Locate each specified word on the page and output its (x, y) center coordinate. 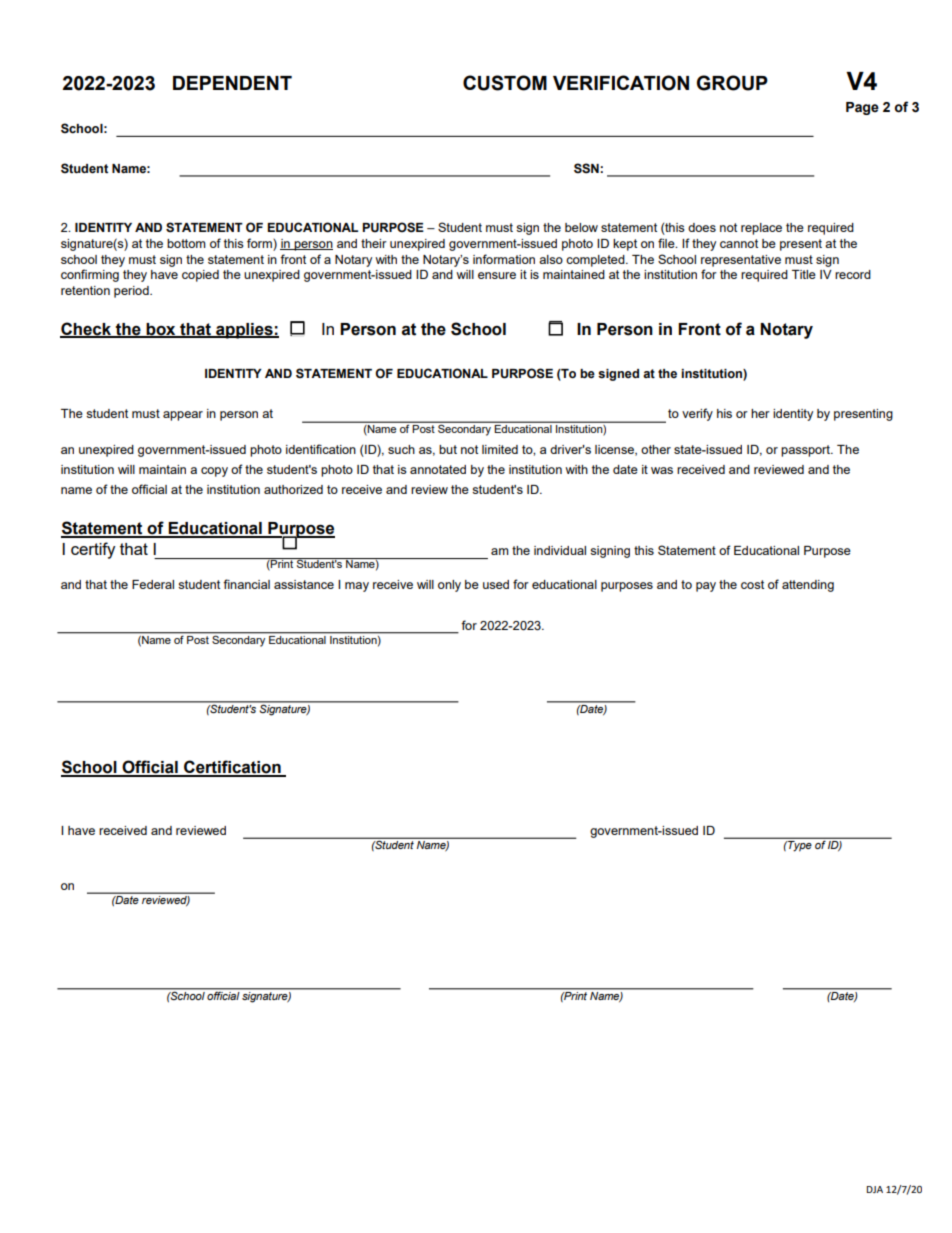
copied (200, 276)
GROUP (732, 83)
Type (798, 846)
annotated (438, 469)
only (449, 586)
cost (752, 584)
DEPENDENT (232, 83)
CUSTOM (505, 83)
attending (808, 586)
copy (214, 472)
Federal (153, 584)
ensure (497, 275)
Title (804, 274)
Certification (232, 768)
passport (807, 451)
